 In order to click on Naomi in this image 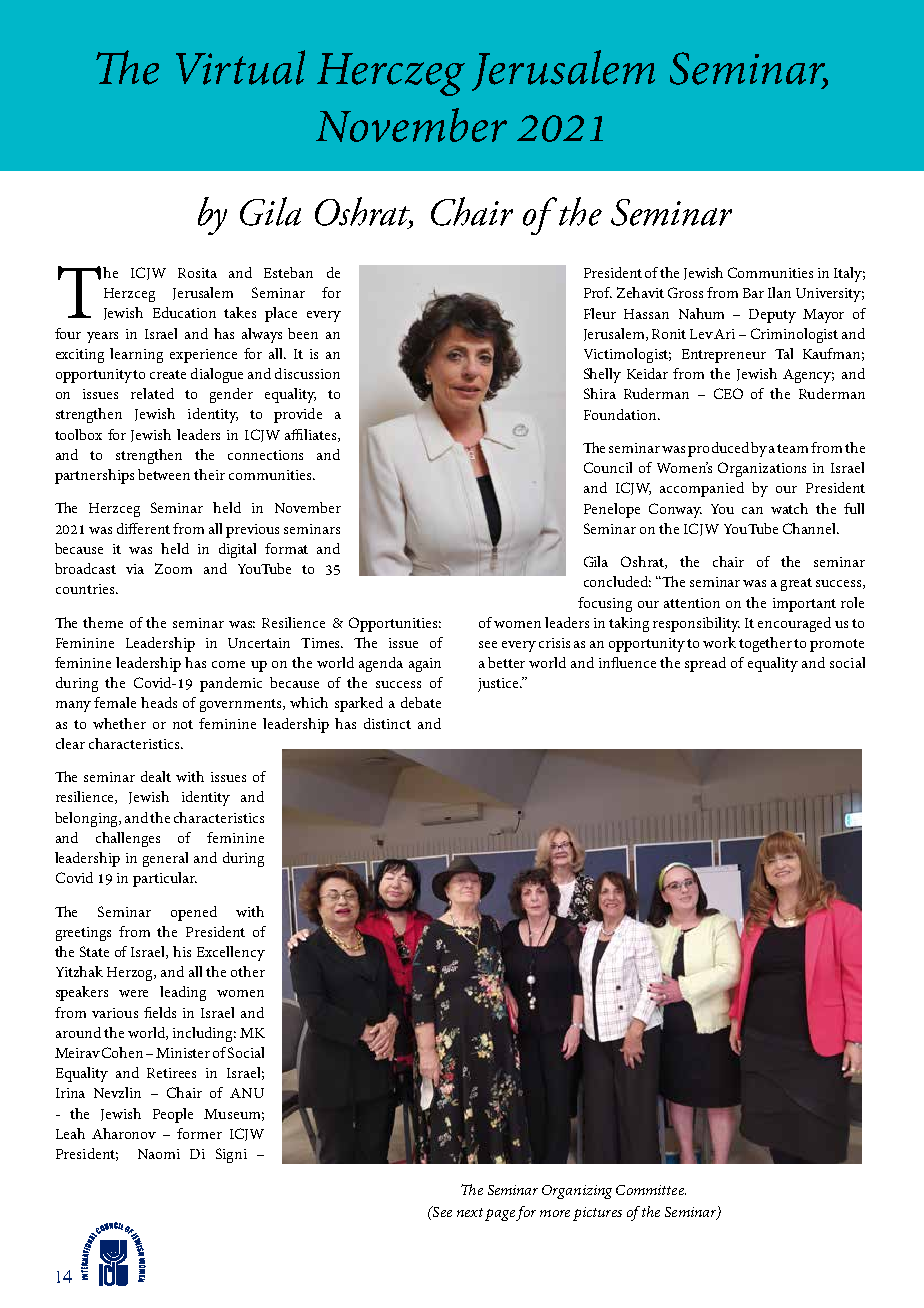, I will do `click(159, 1154)`.
